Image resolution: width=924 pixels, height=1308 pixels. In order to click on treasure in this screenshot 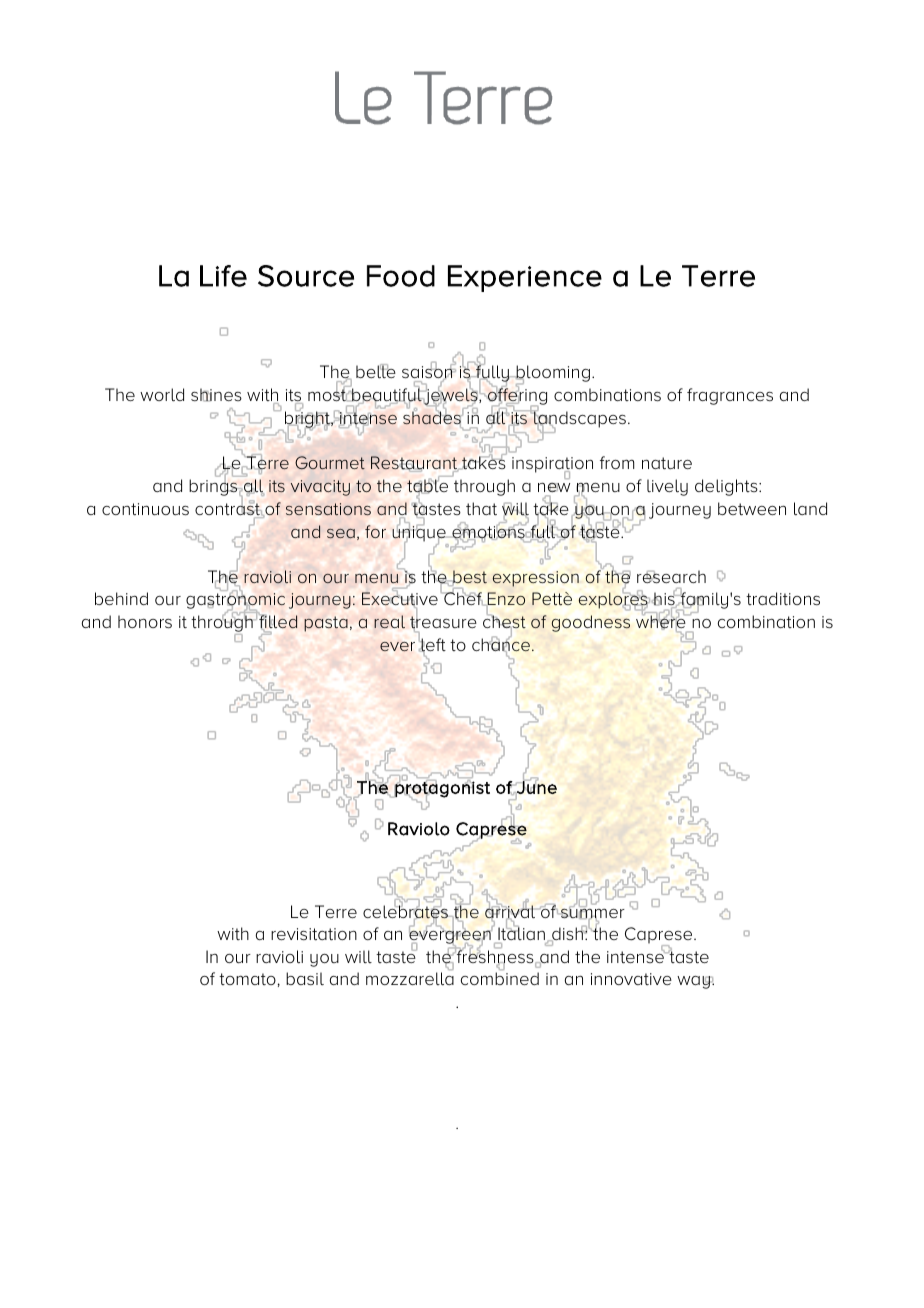, I will do `click(443, 623)`.
